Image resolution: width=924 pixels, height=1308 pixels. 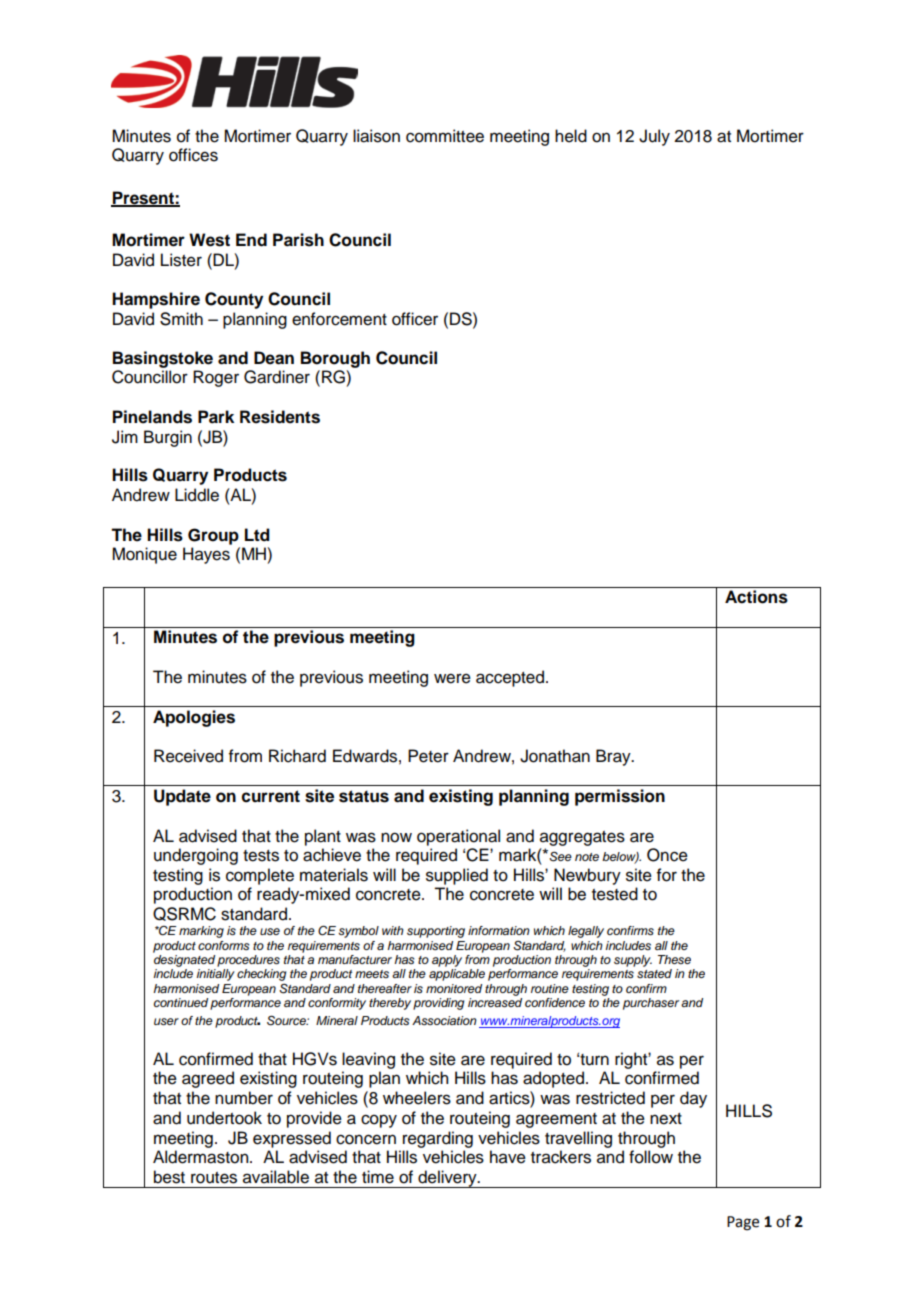 What do you see at coordinates (445, 136) in the image?
I see `committee` at bounding box center [445, 136].
